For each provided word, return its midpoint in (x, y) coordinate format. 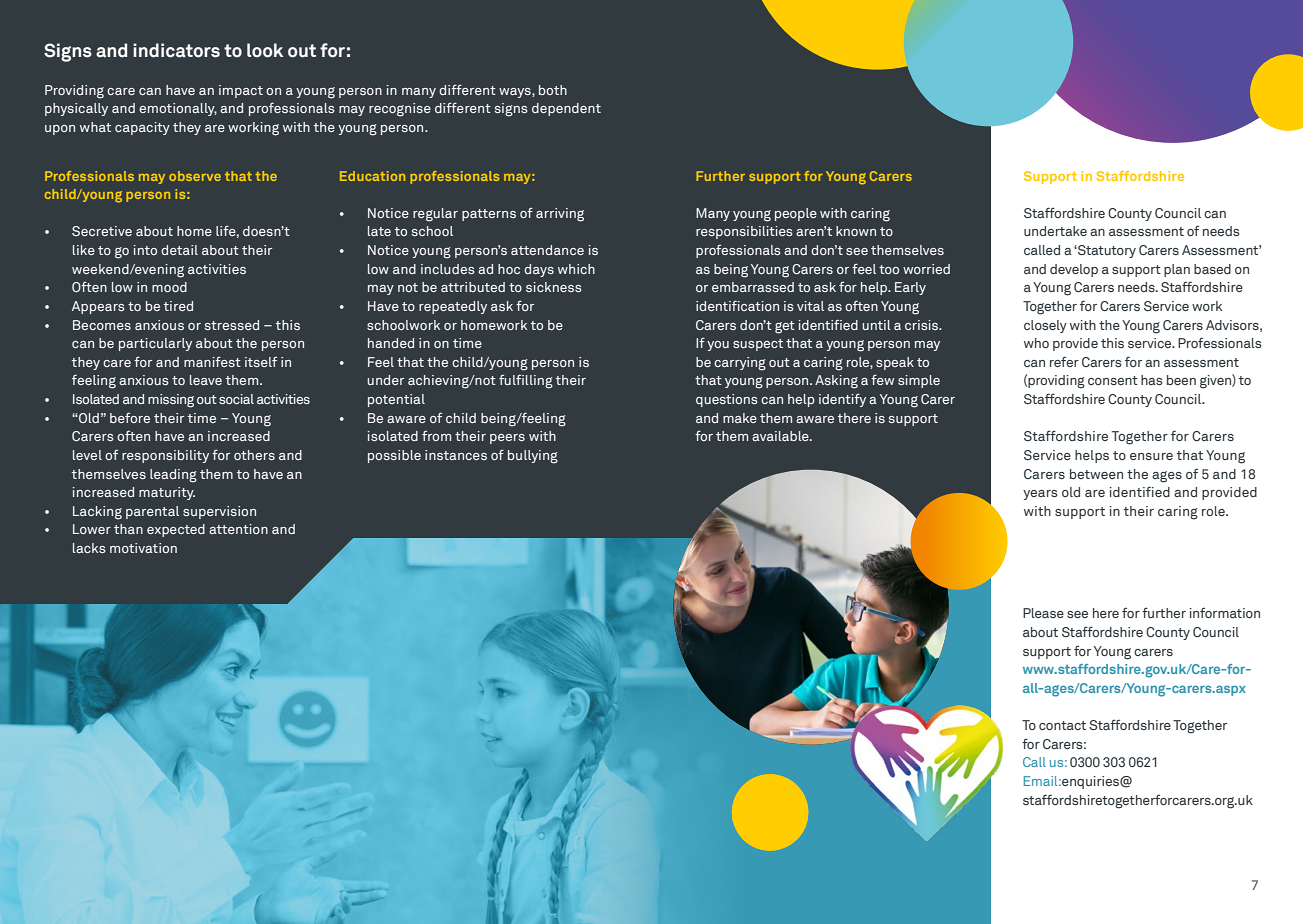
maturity (167, 493)
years (1040, 495)
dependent (566, 109)
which (576, 269)
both (553, 90)
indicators (176, 50)
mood (169, 287)
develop (1074, 270)
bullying (533, 457)
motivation (143, 548)
